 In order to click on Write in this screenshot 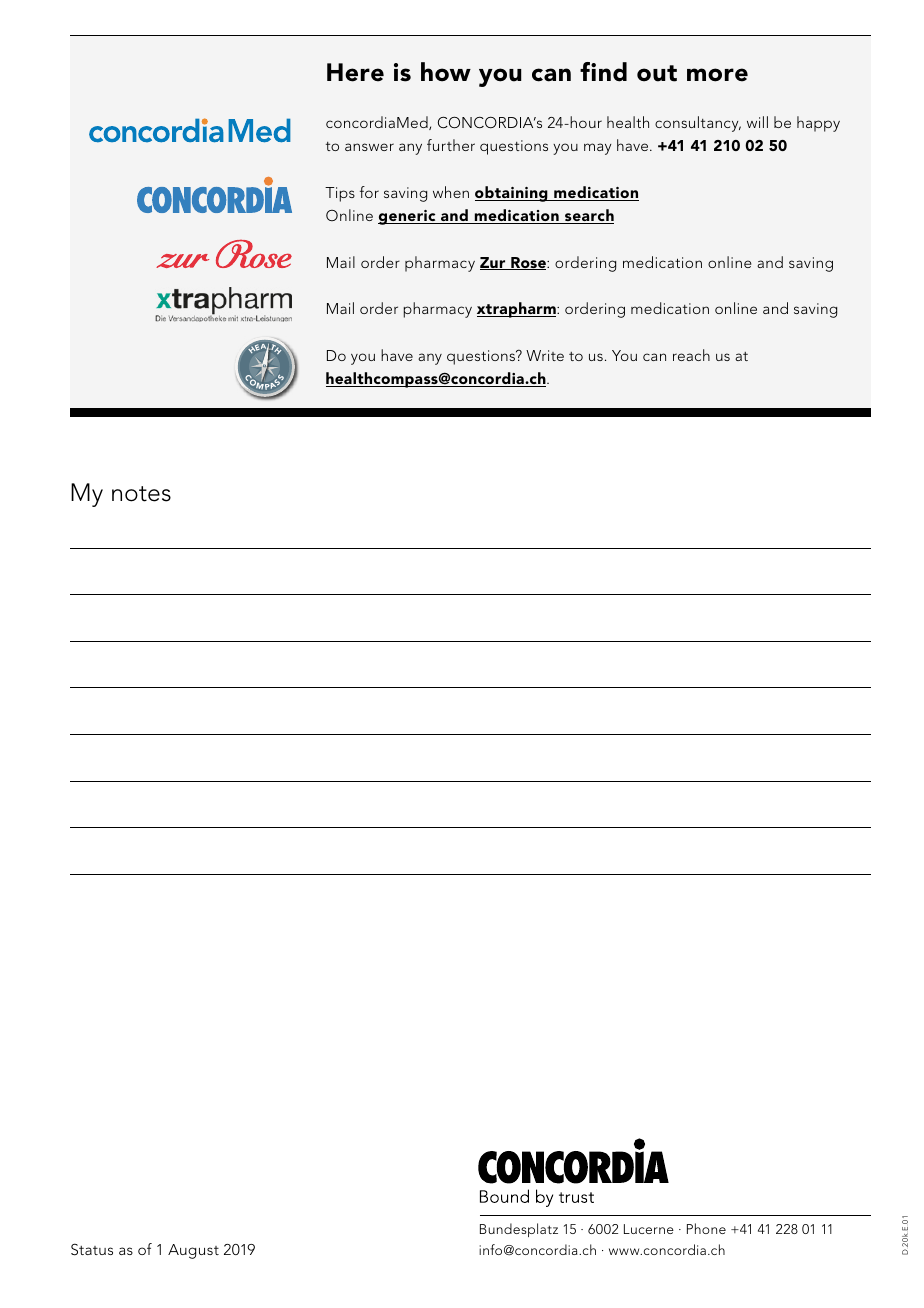, I will do `click(545, 355)`.
